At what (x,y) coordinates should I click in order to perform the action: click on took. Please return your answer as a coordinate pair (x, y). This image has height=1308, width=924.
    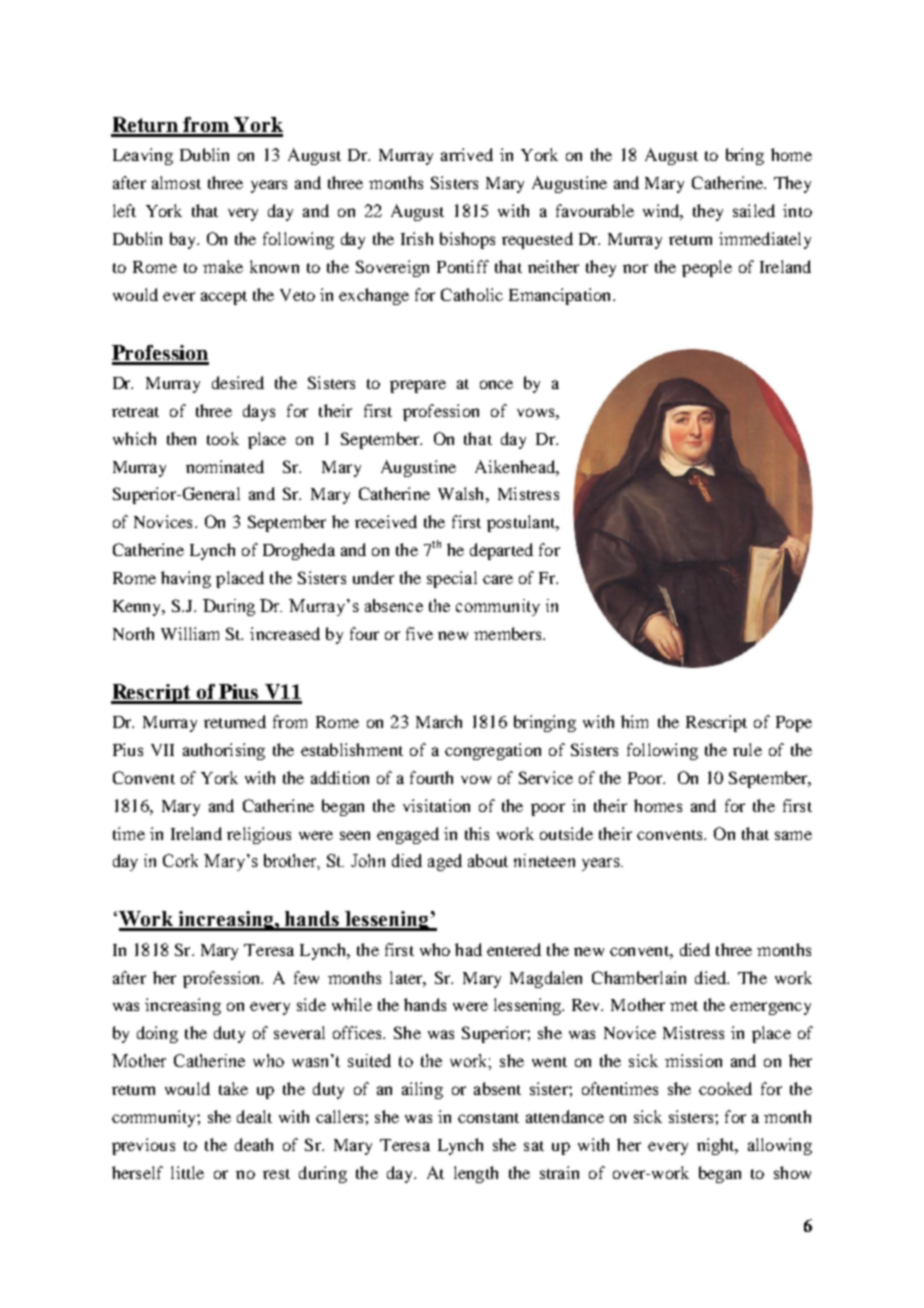
    Looking at the image, I should click on (223, 438).
